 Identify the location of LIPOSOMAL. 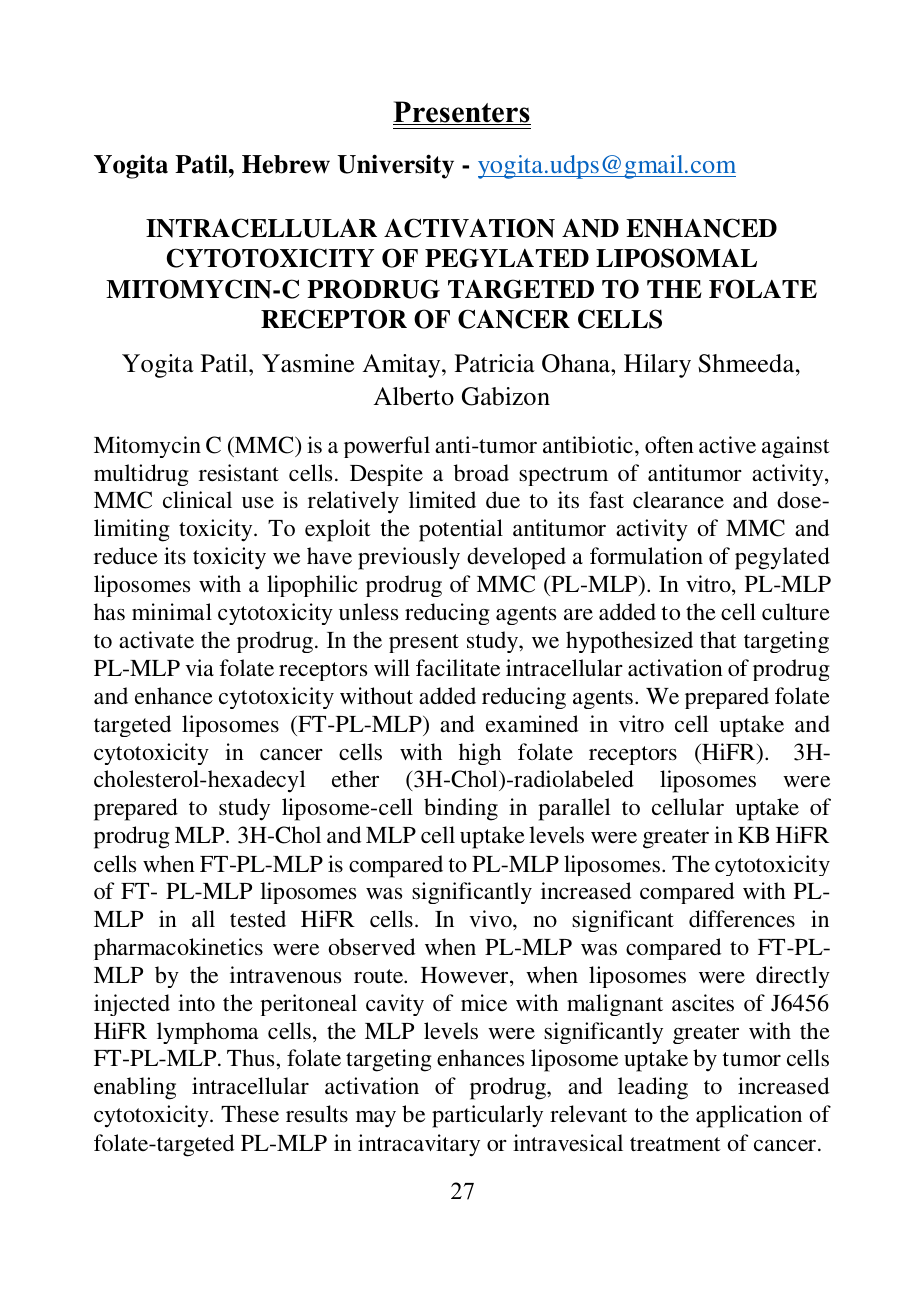
(676, 258).
